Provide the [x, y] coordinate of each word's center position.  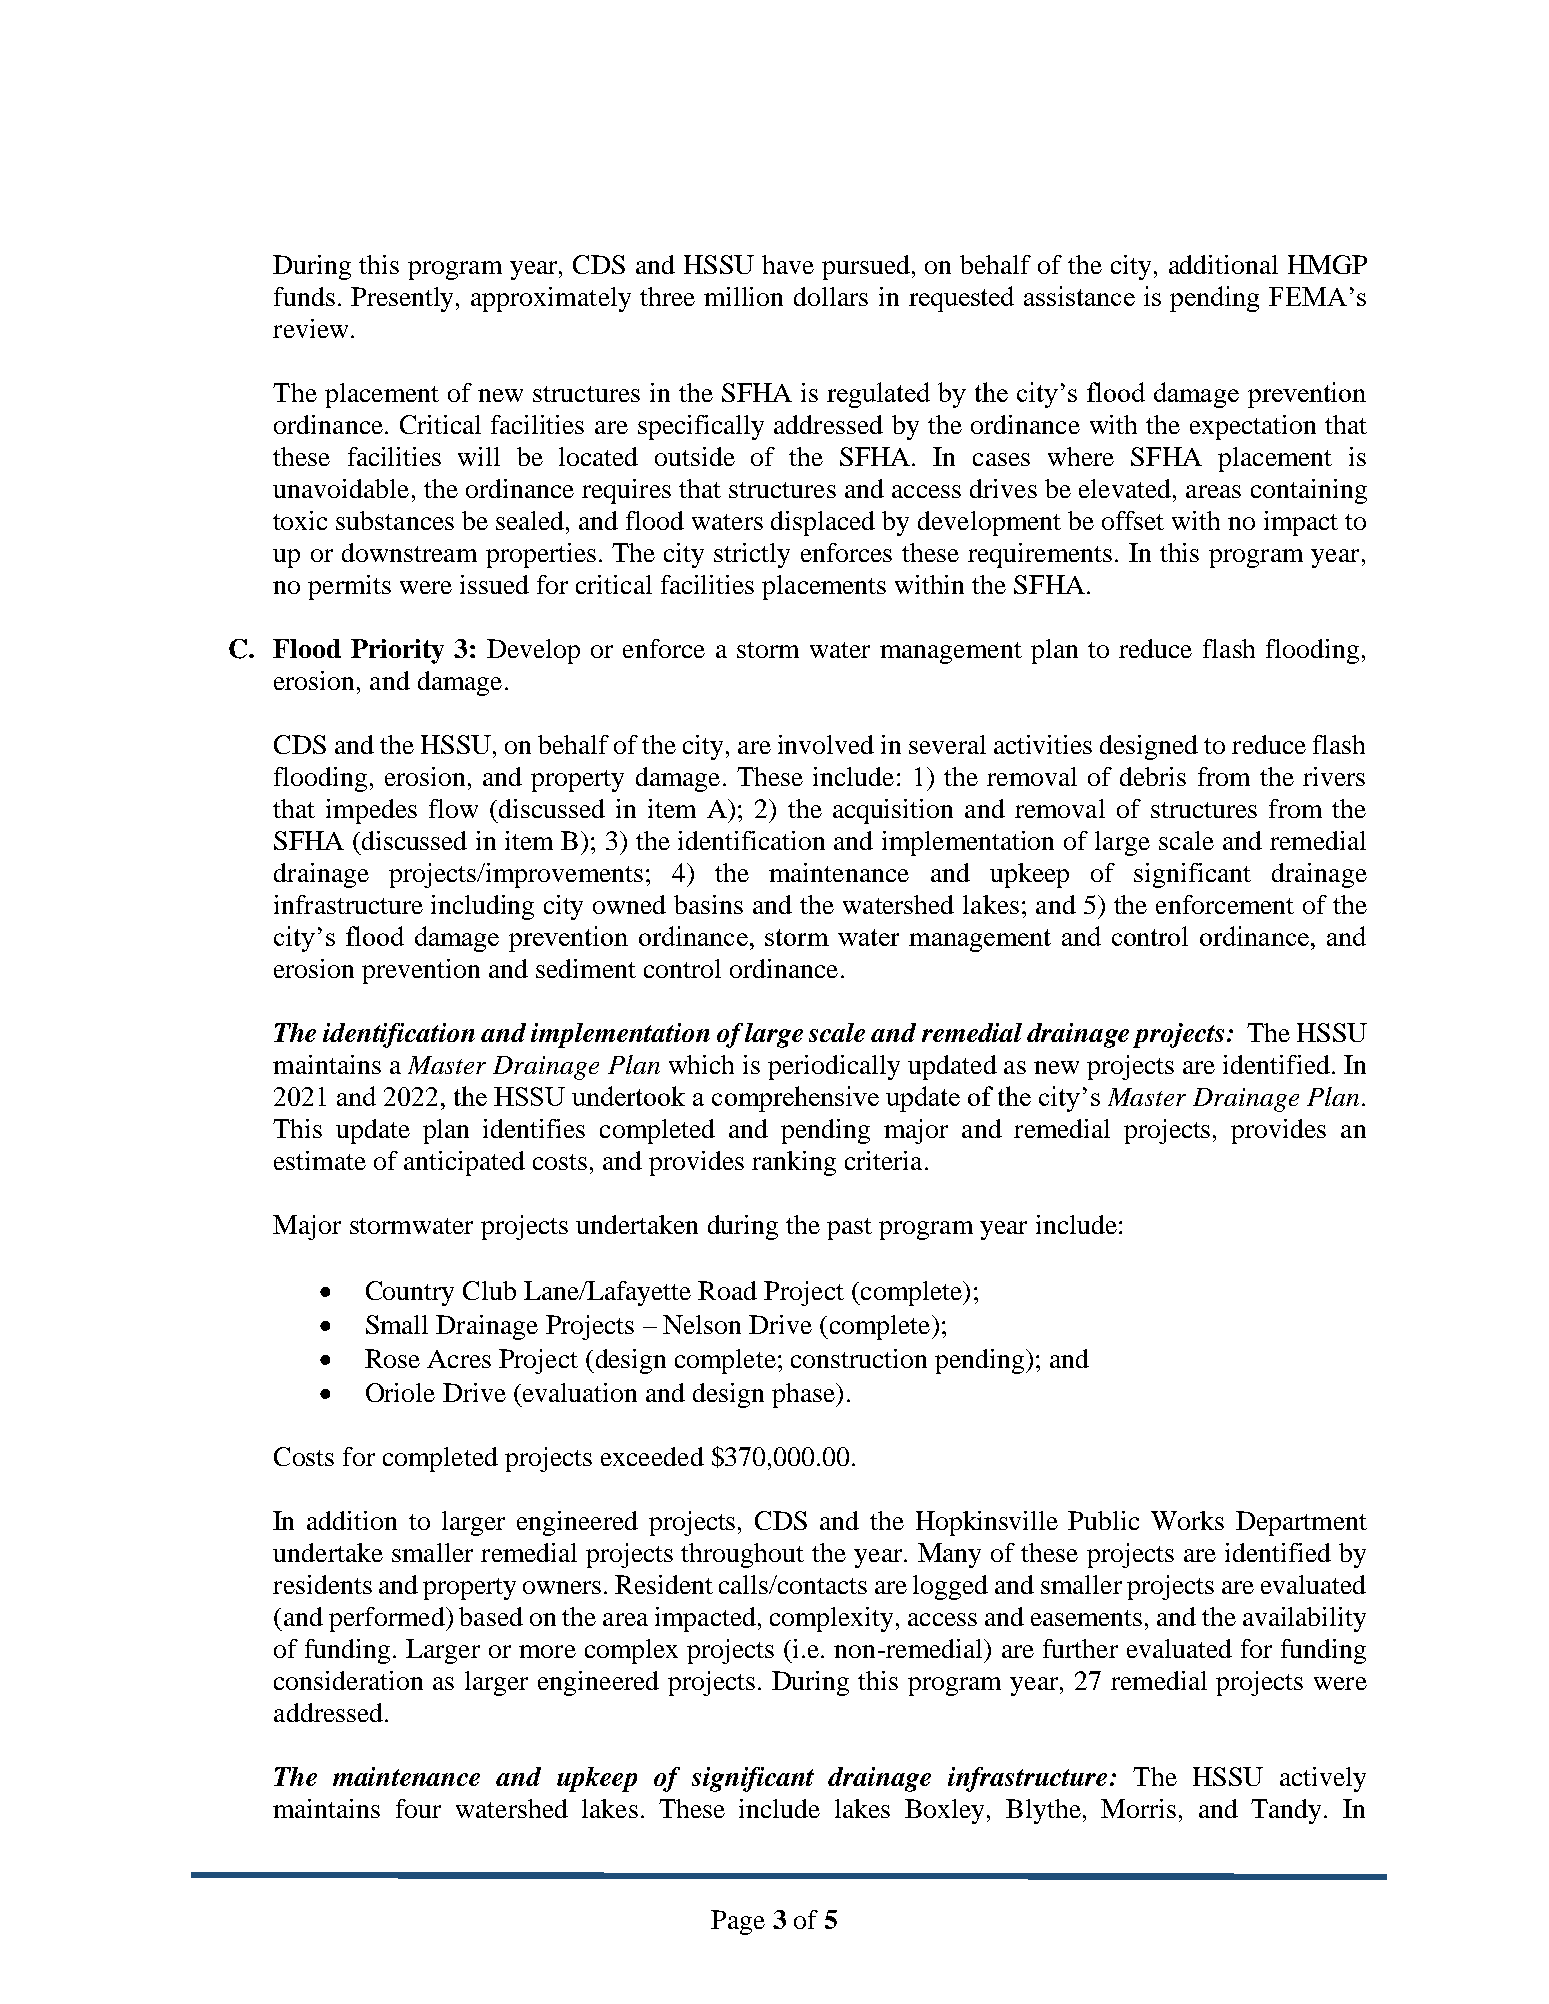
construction [859, 1358]
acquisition [893, 811]
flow [453, 808]
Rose [392, 1358]
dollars [831, 296]
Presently [404, 299]
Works [1187, 1520]
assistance [1079, 296]
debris [1153, 776]
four [418, 1808]
